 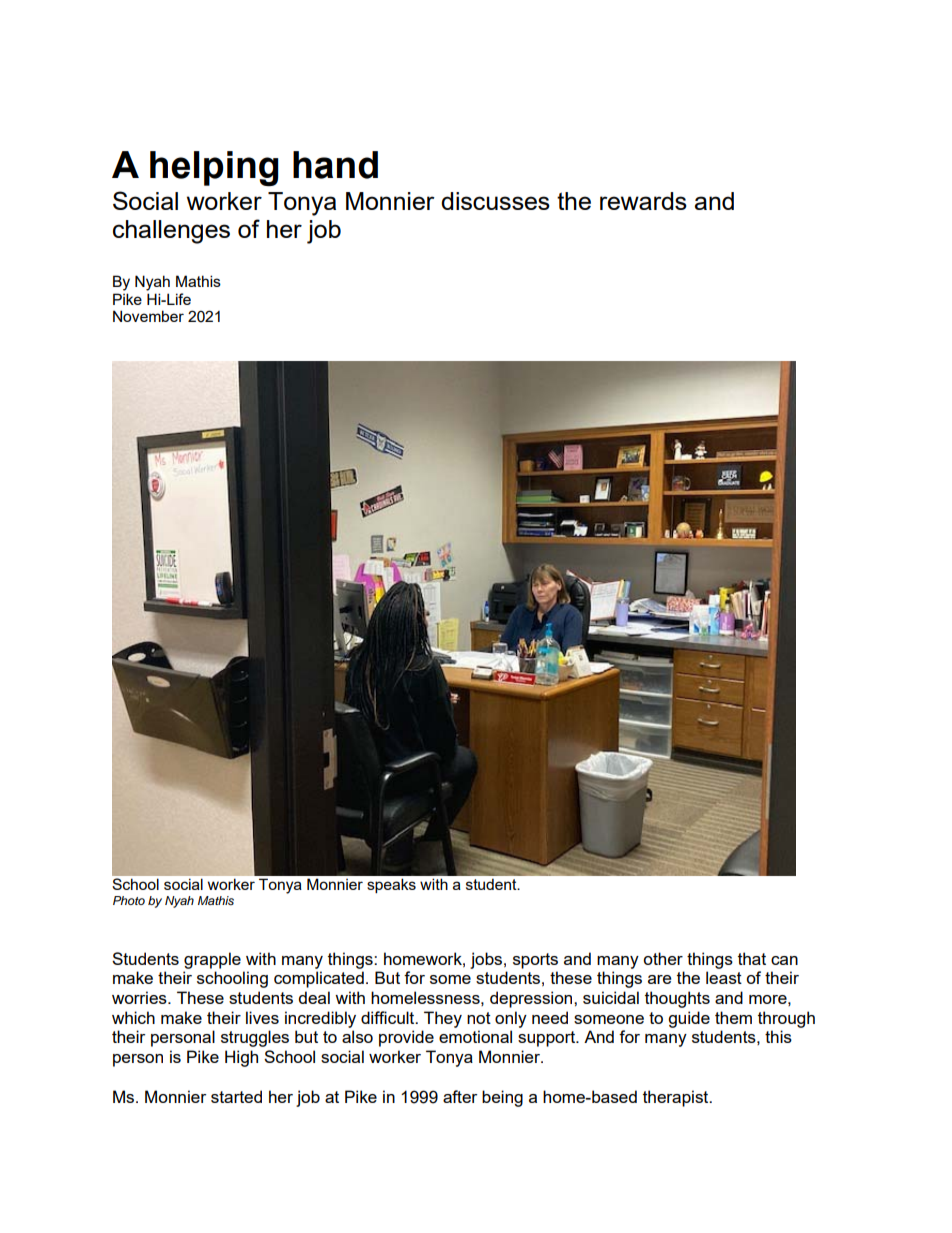 What do you see at coordinates (214, 168) in the screenshot?
I see `helping` at bounding box center [214, 168].
